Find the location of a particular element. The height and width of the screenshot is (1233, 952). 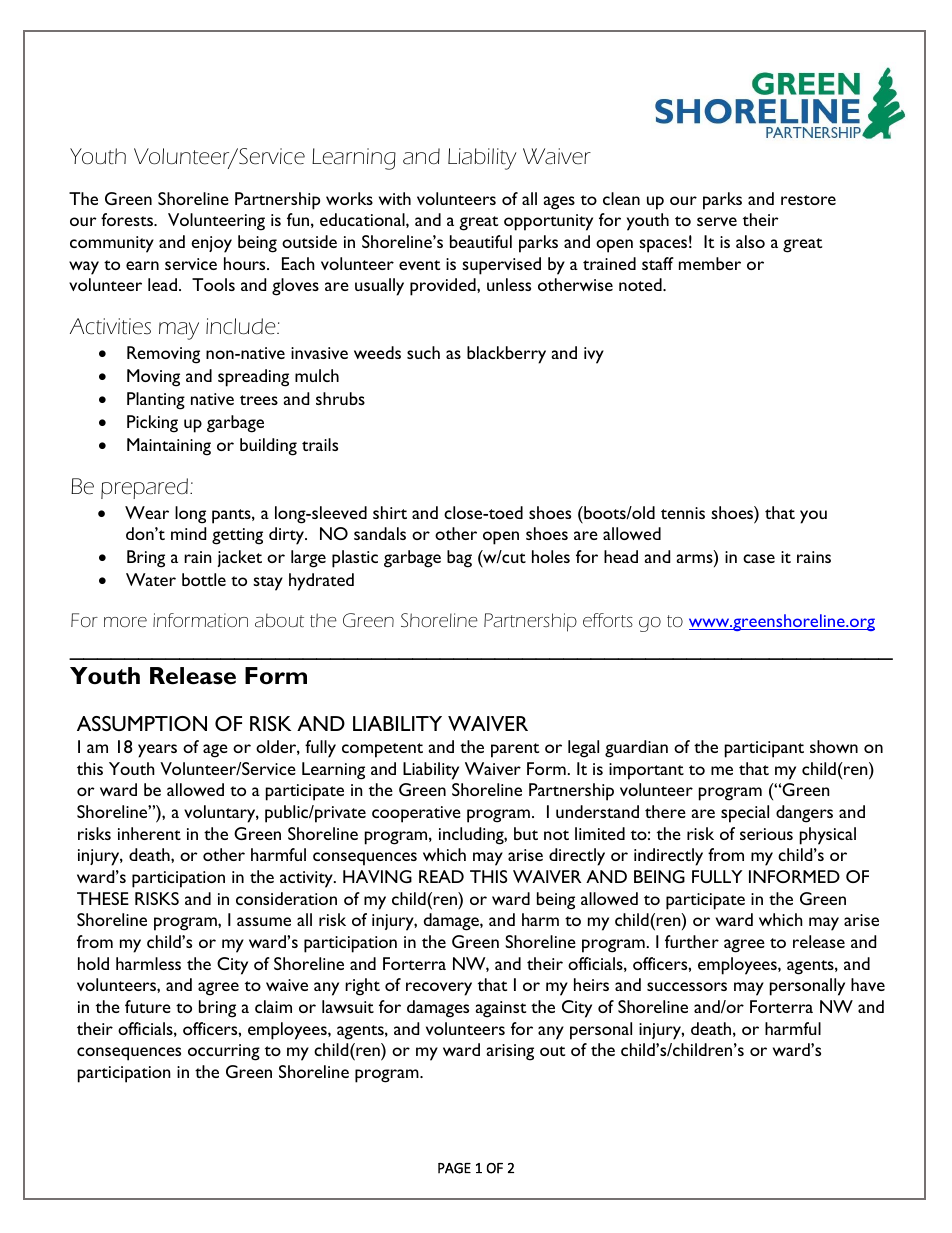

beautiful is located at coordinates (481, 241).
